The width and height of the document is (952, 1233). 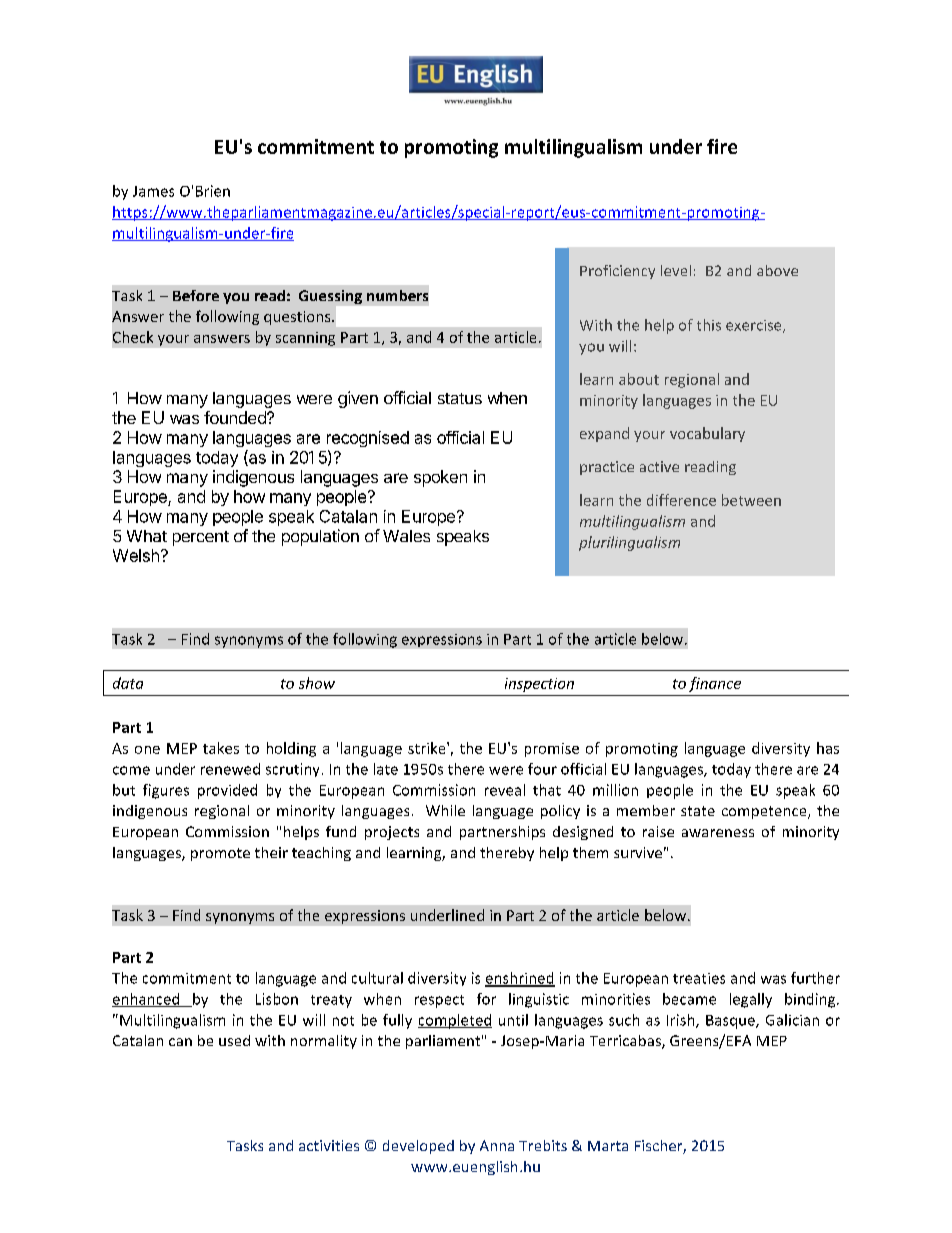 What do you see at coordinates (147, 1000) in the document?
I see `enhanced` at bounding box center [147, 1000].
